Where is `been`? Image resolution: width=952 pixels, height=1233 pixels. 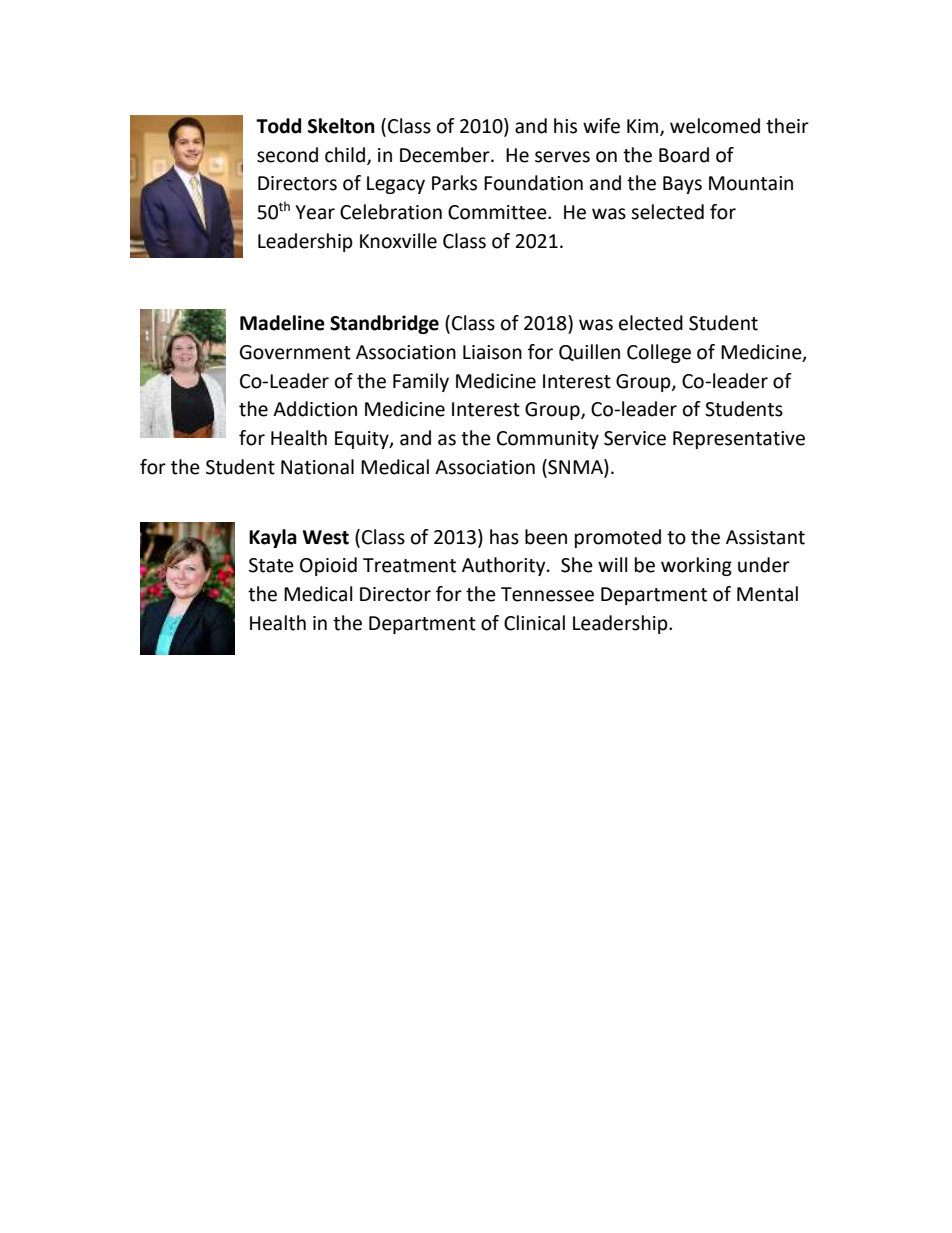
been is located at coordinates (546, 537).
